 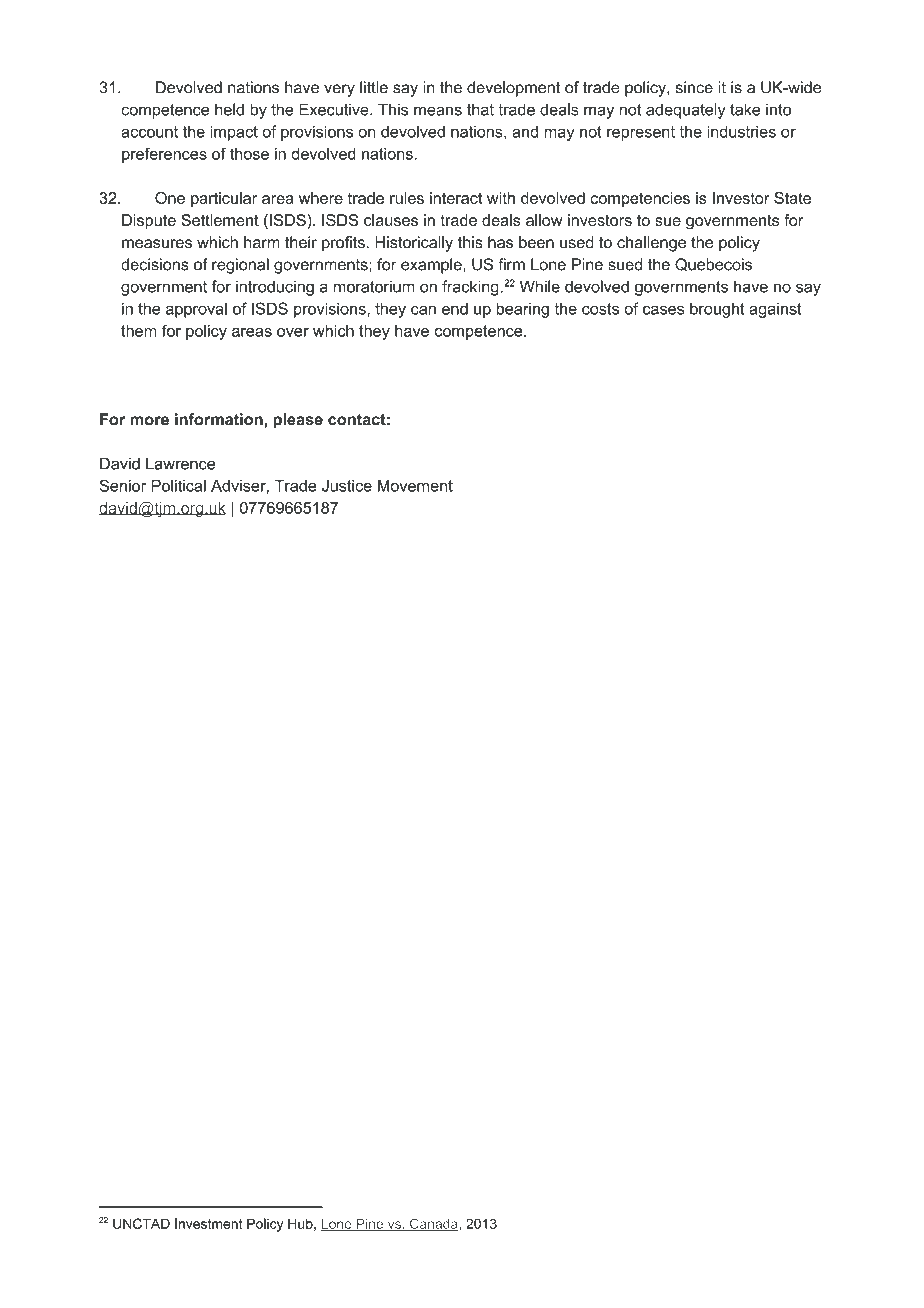 What do you see at coordinates (229, 109) in the page?
I see `held` at bounding box center [229, 109].
